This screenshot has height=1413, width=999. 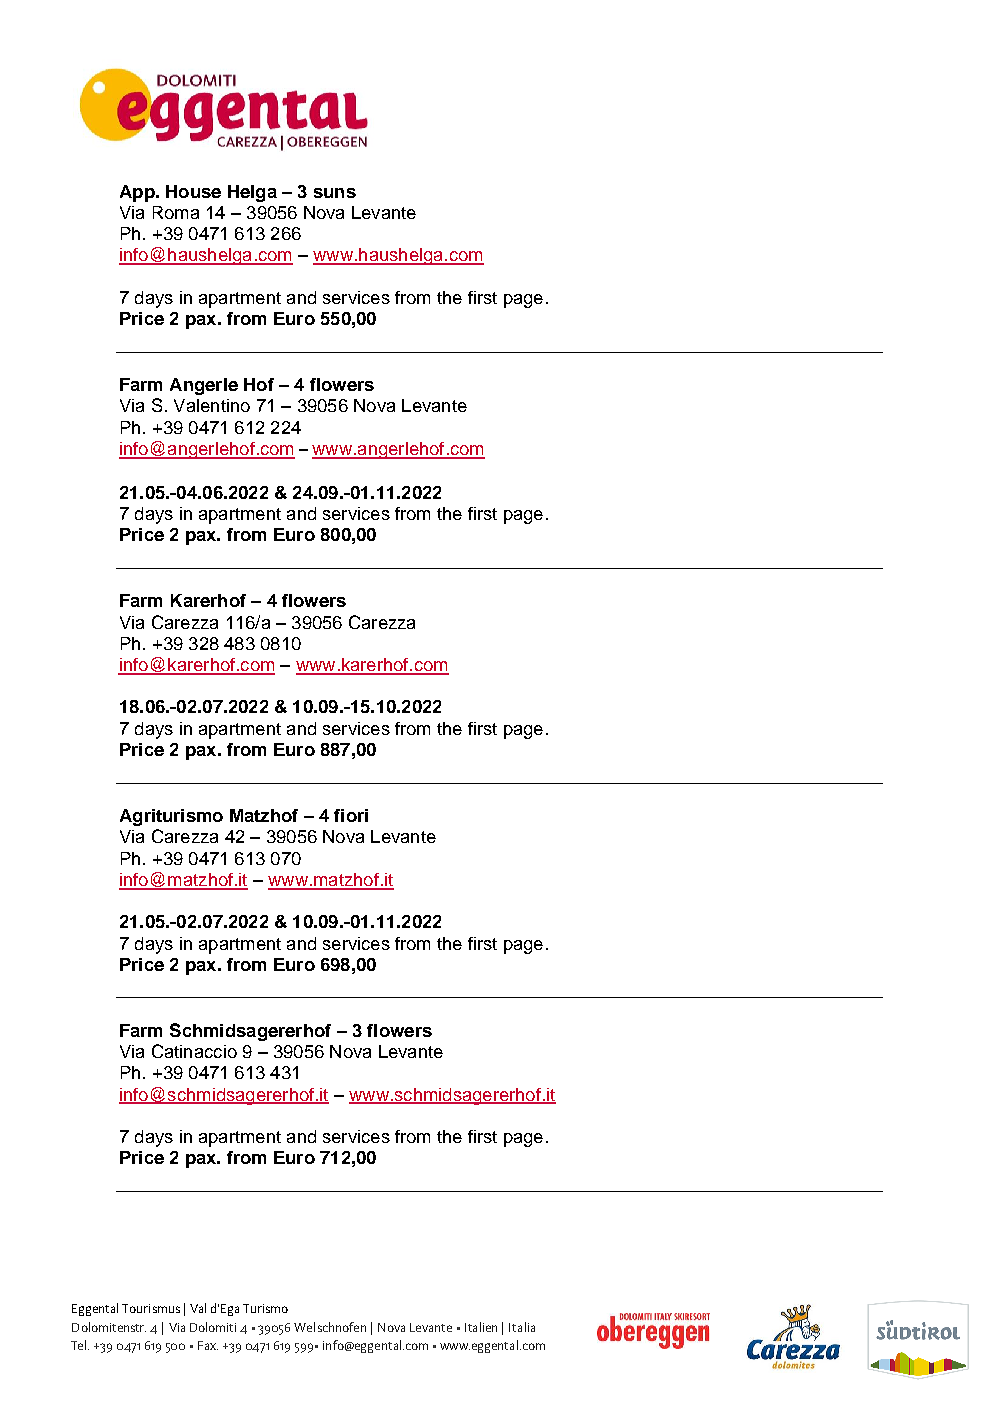 I want to click on Valentino, so click(x=212, y=405).
